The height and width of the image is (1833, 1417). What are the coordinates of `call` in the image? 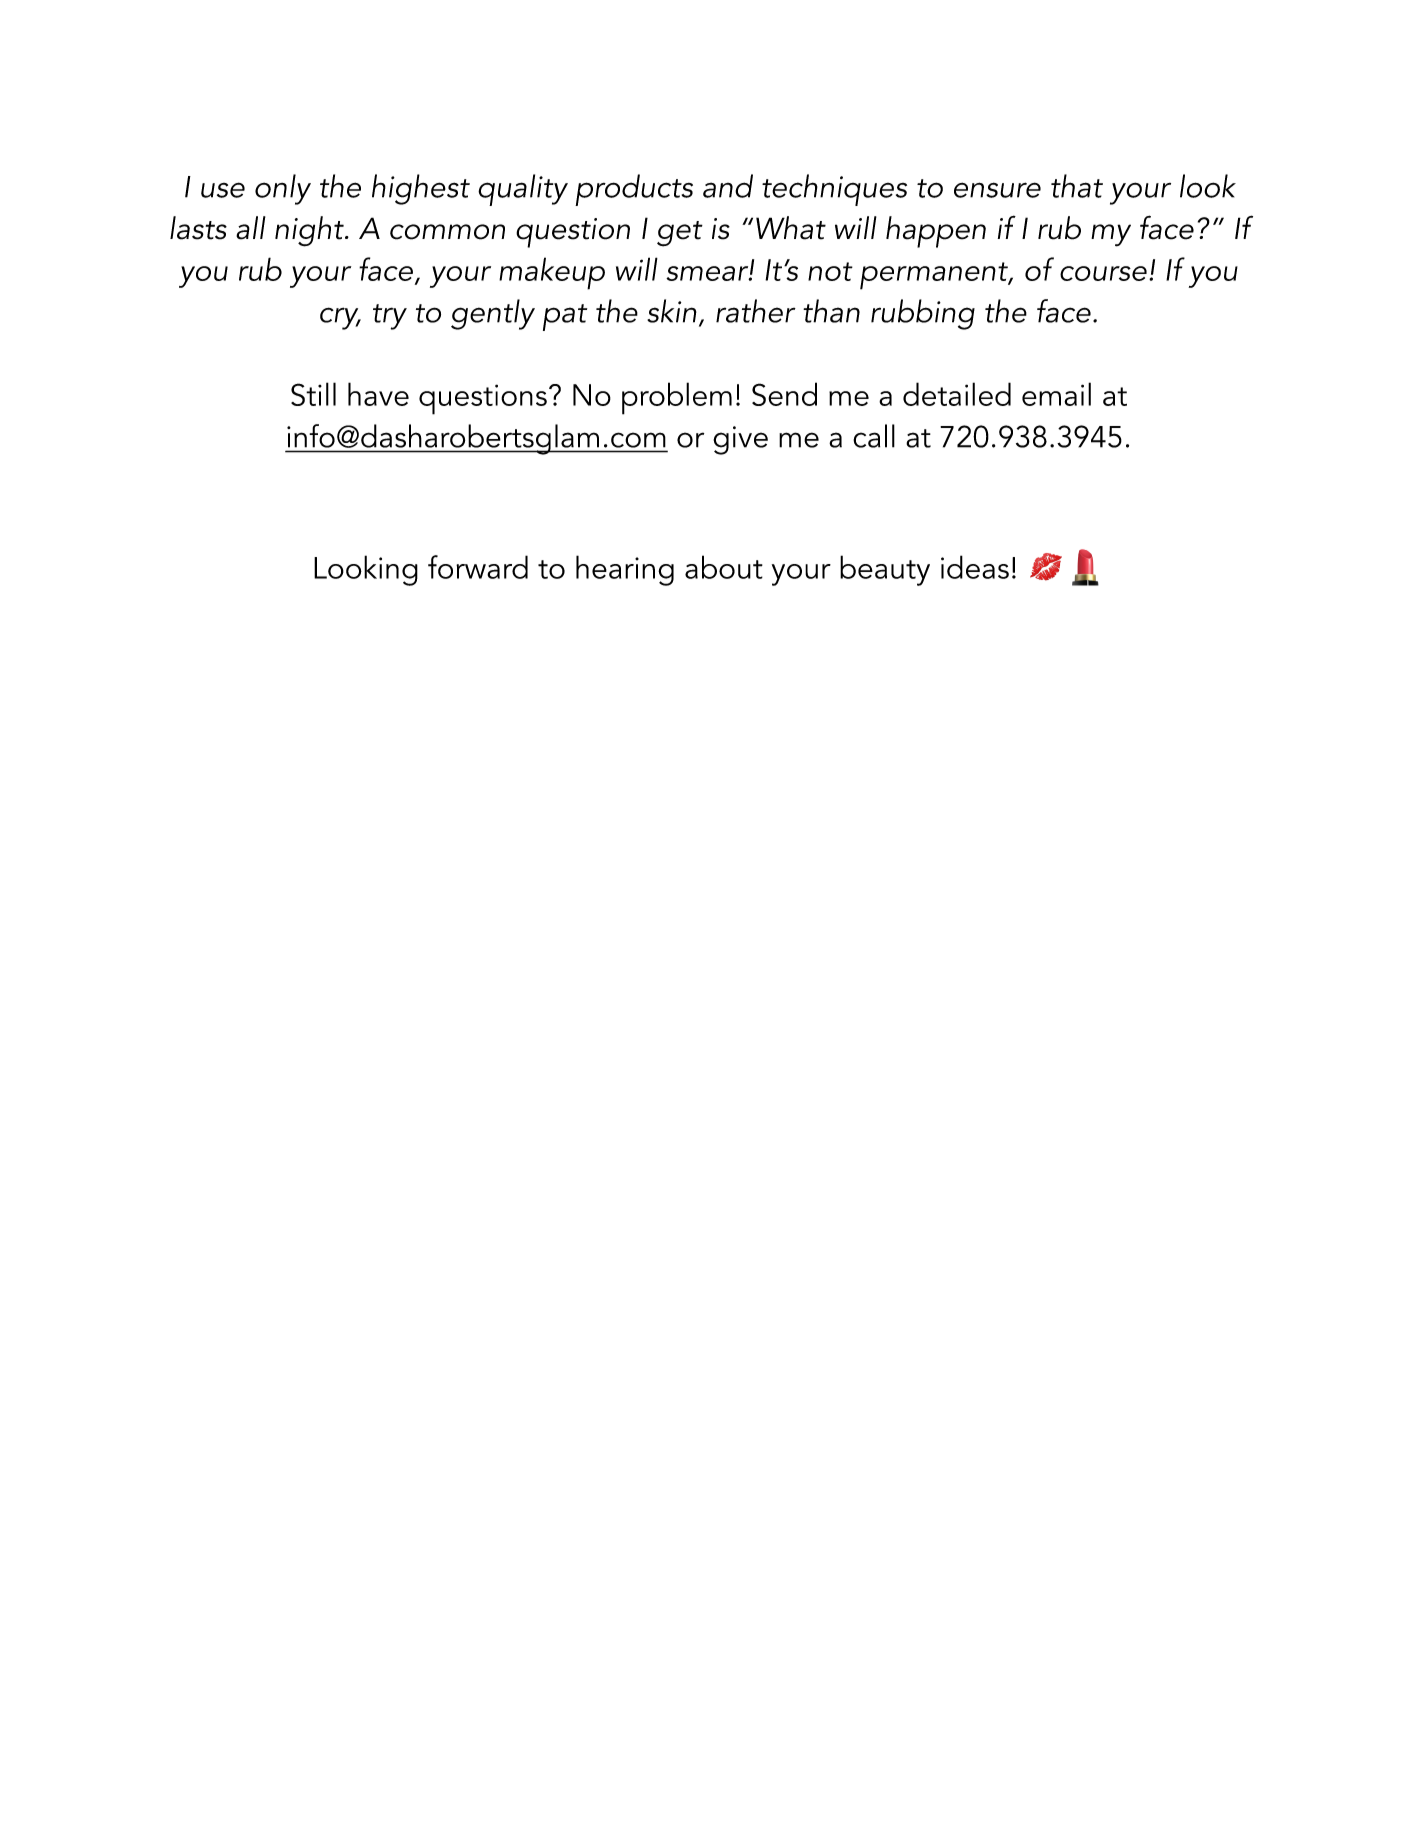 It's located at (874, 436).
